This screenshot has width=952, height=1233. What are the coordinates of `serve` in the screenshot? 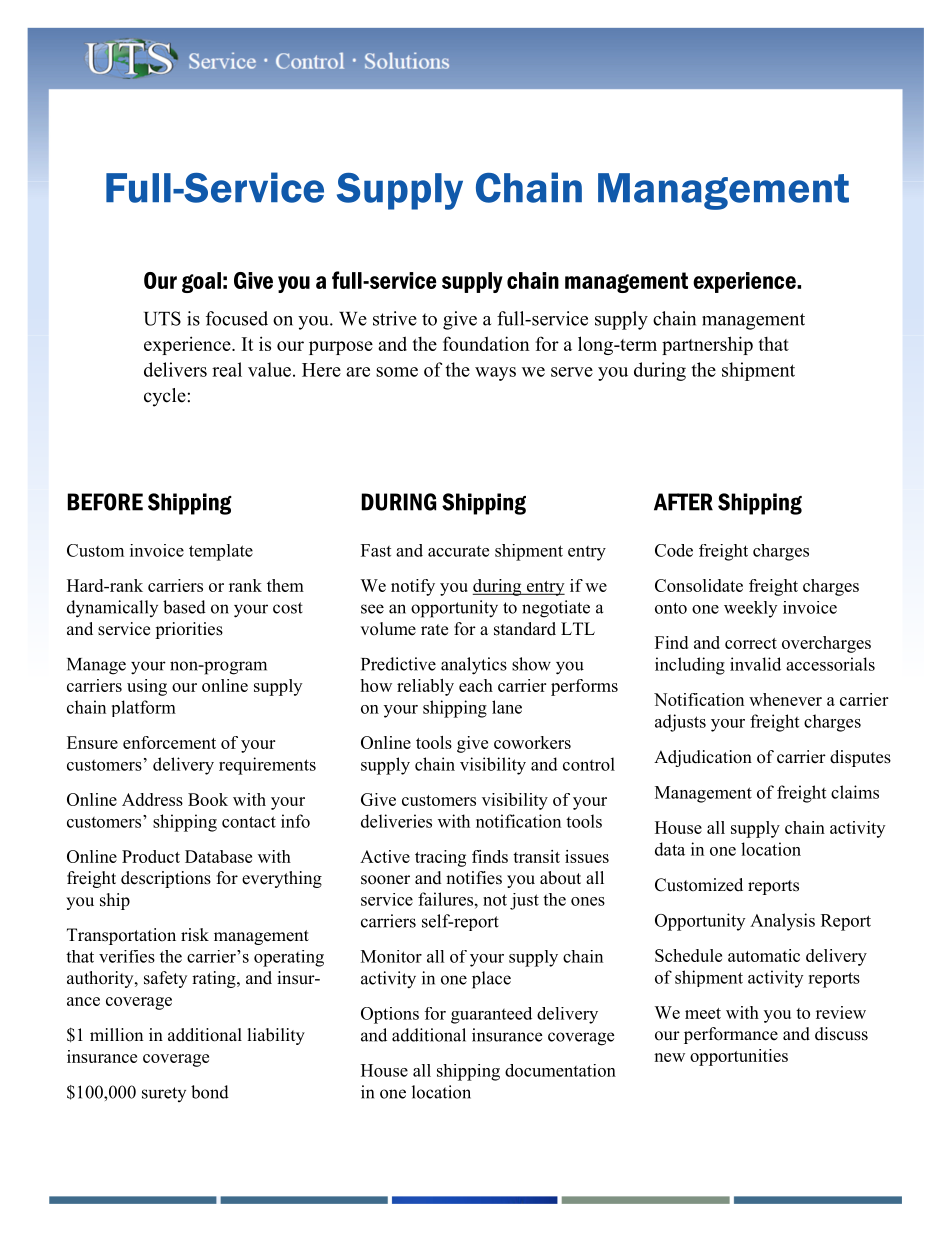 It's located at (572, 372).
